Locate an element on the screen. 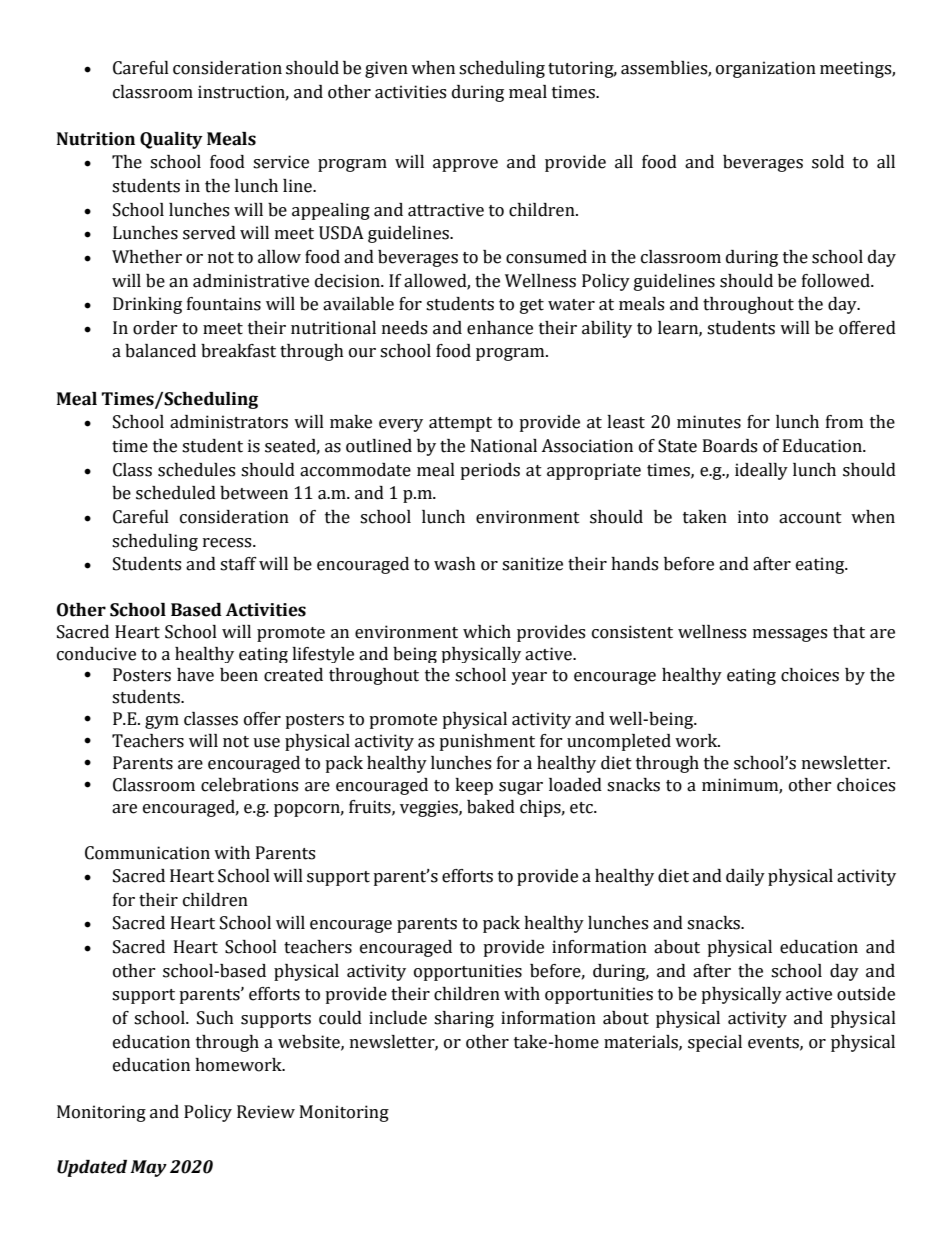 The width and height of the screenshot is (952, 1233). Quality is located at coordinates (171, 140).
